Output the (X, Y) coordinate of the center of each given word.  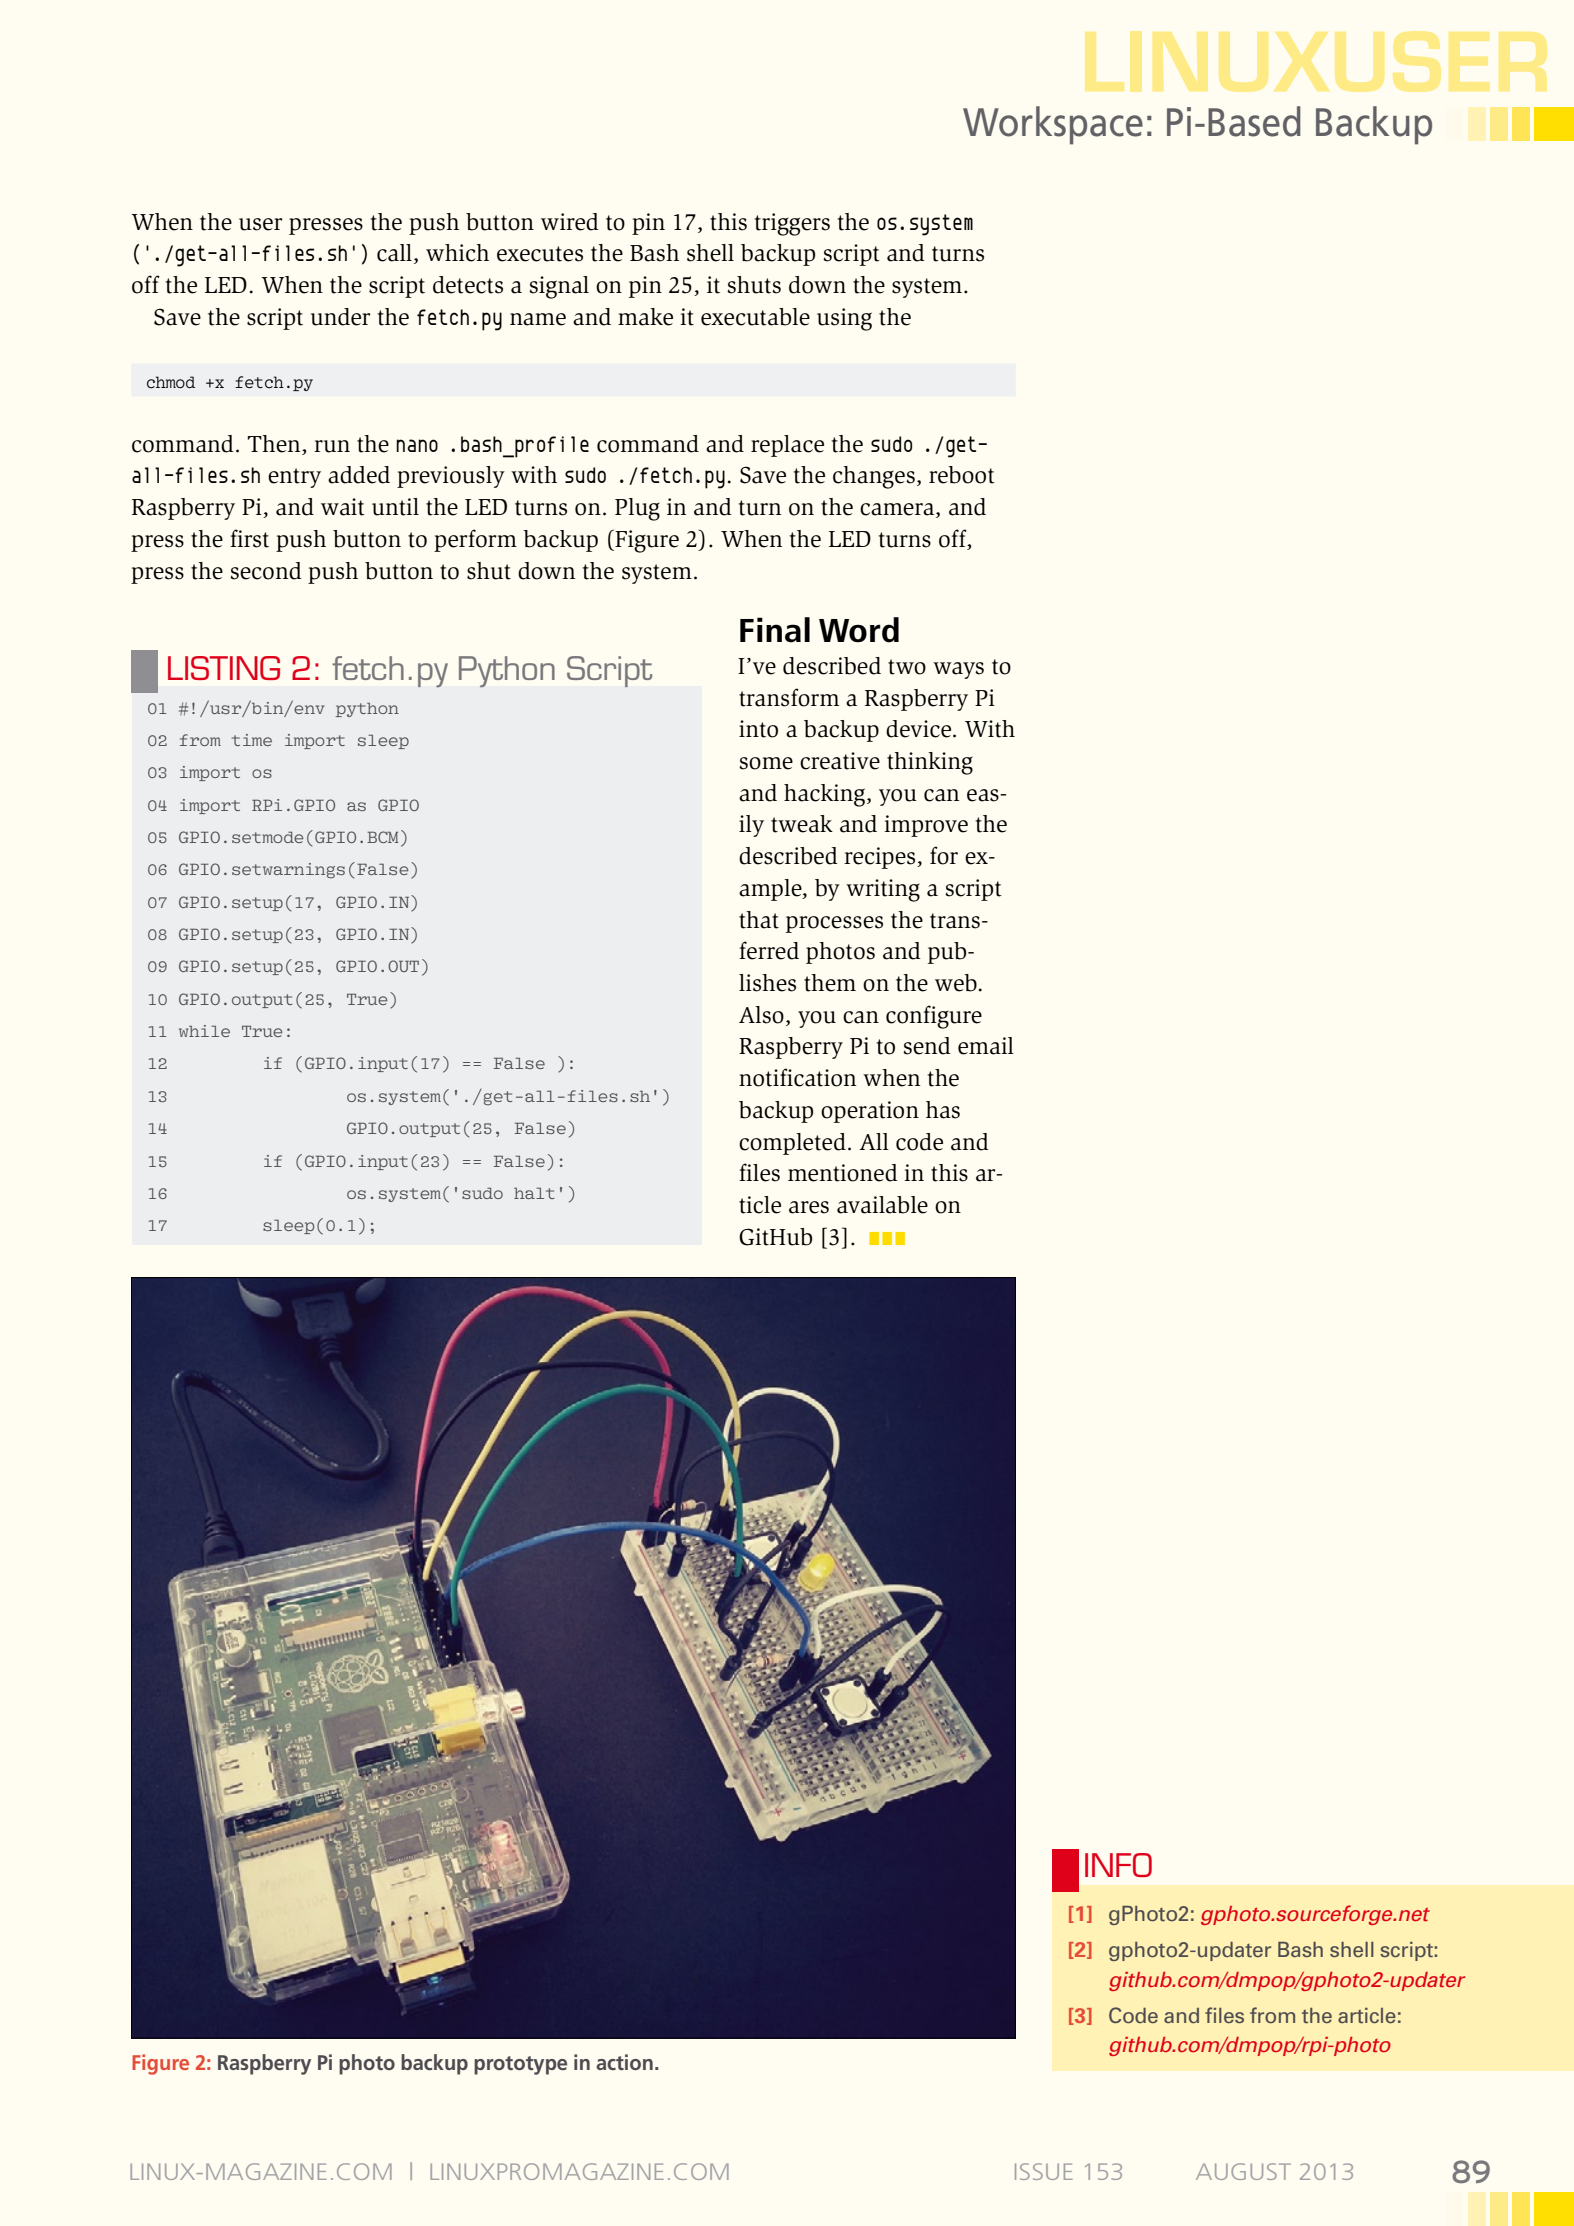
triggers (792, 224)
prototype (520, 2065)
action (624, 2062)
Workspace (1053, 125)
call (394, 253)
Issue (1044, 2171)
